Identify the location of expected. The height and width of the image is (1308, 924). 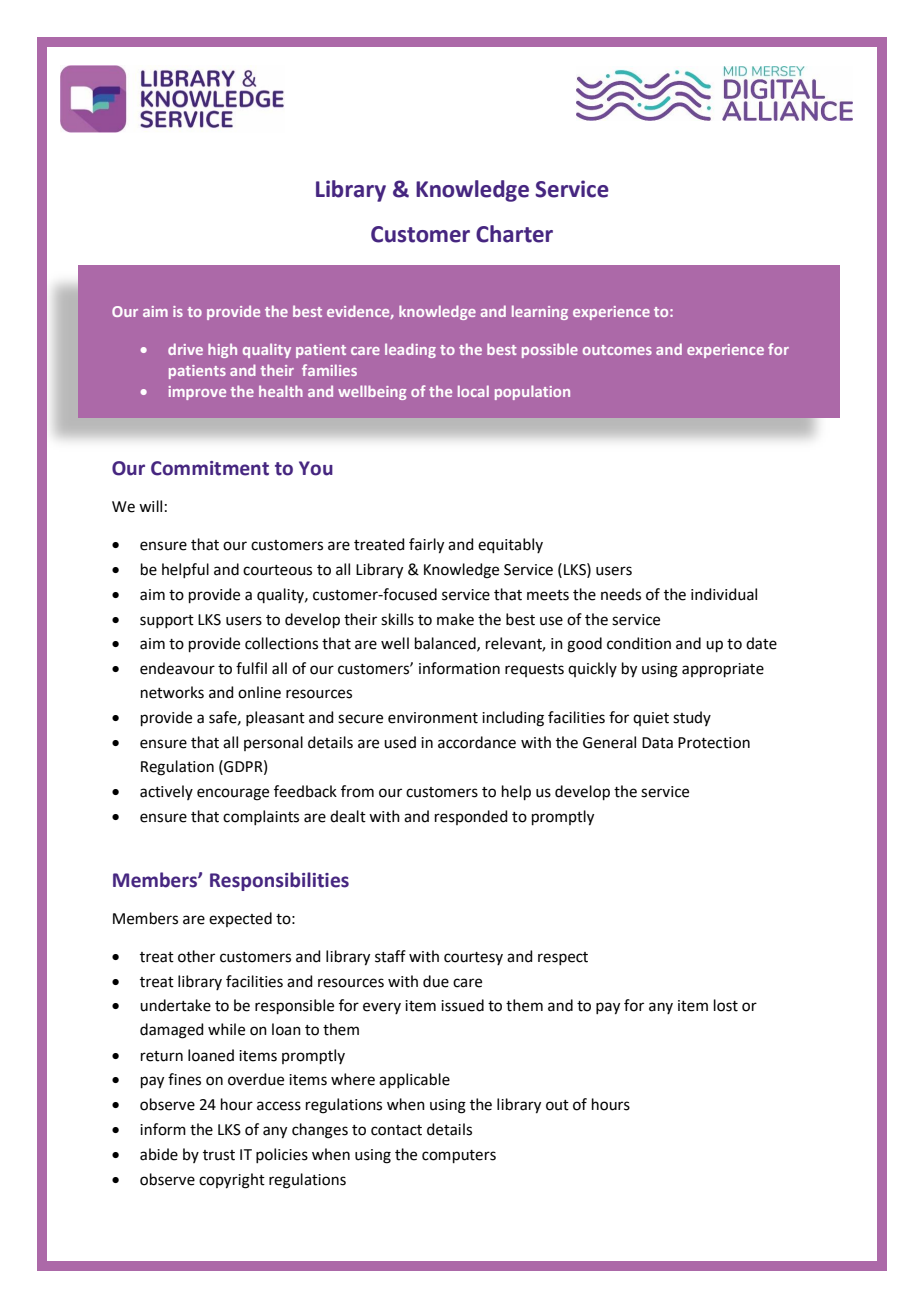
(240, 919).
